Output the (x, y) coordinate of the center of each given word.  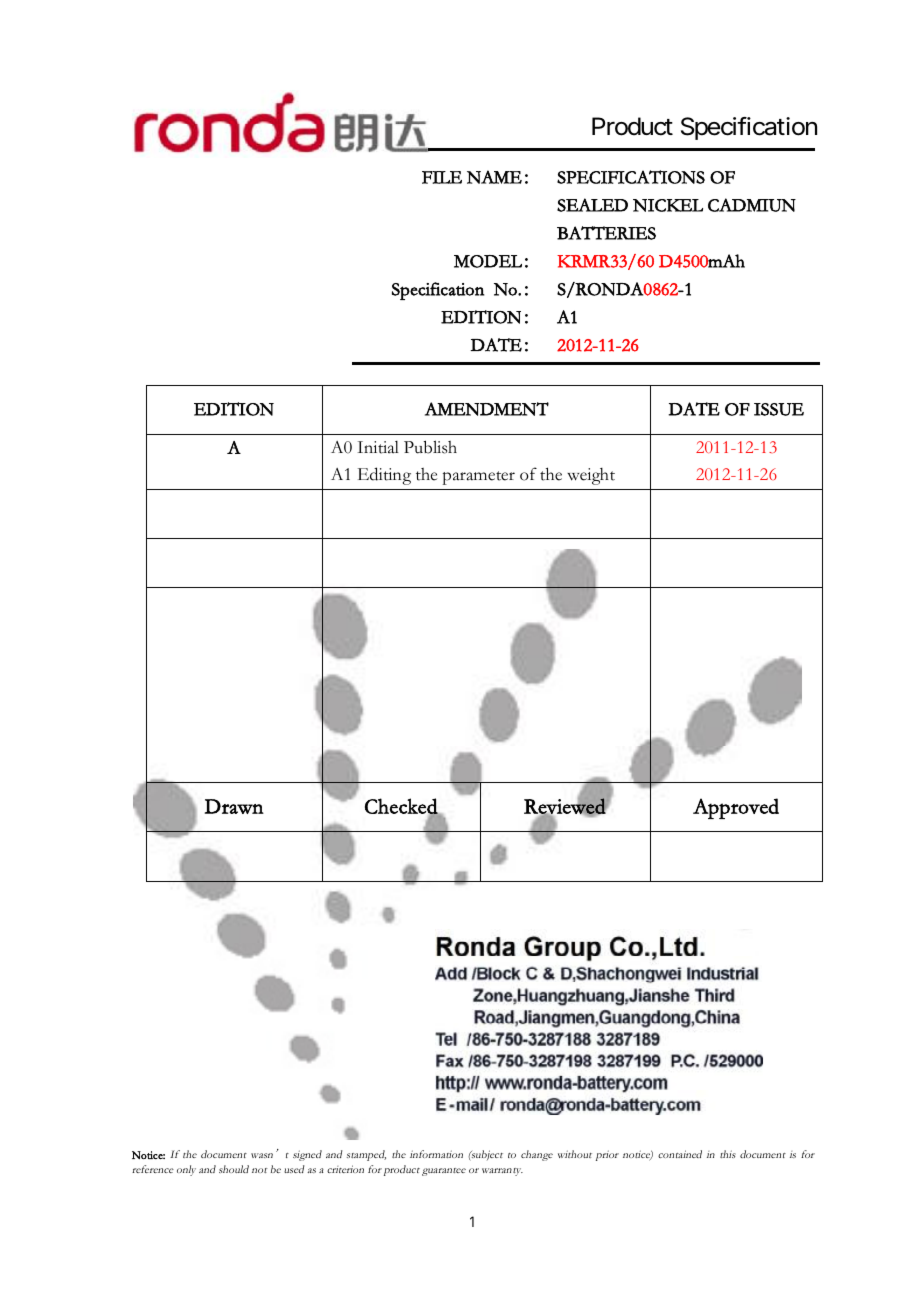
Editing (384, 476)
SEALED (592, 205)
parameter (479, 478)
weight (591, 476)
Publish (430, 447)
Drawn (234, 806)
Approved (736, 808)
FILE (442, 177)
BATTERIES (606, 233)
